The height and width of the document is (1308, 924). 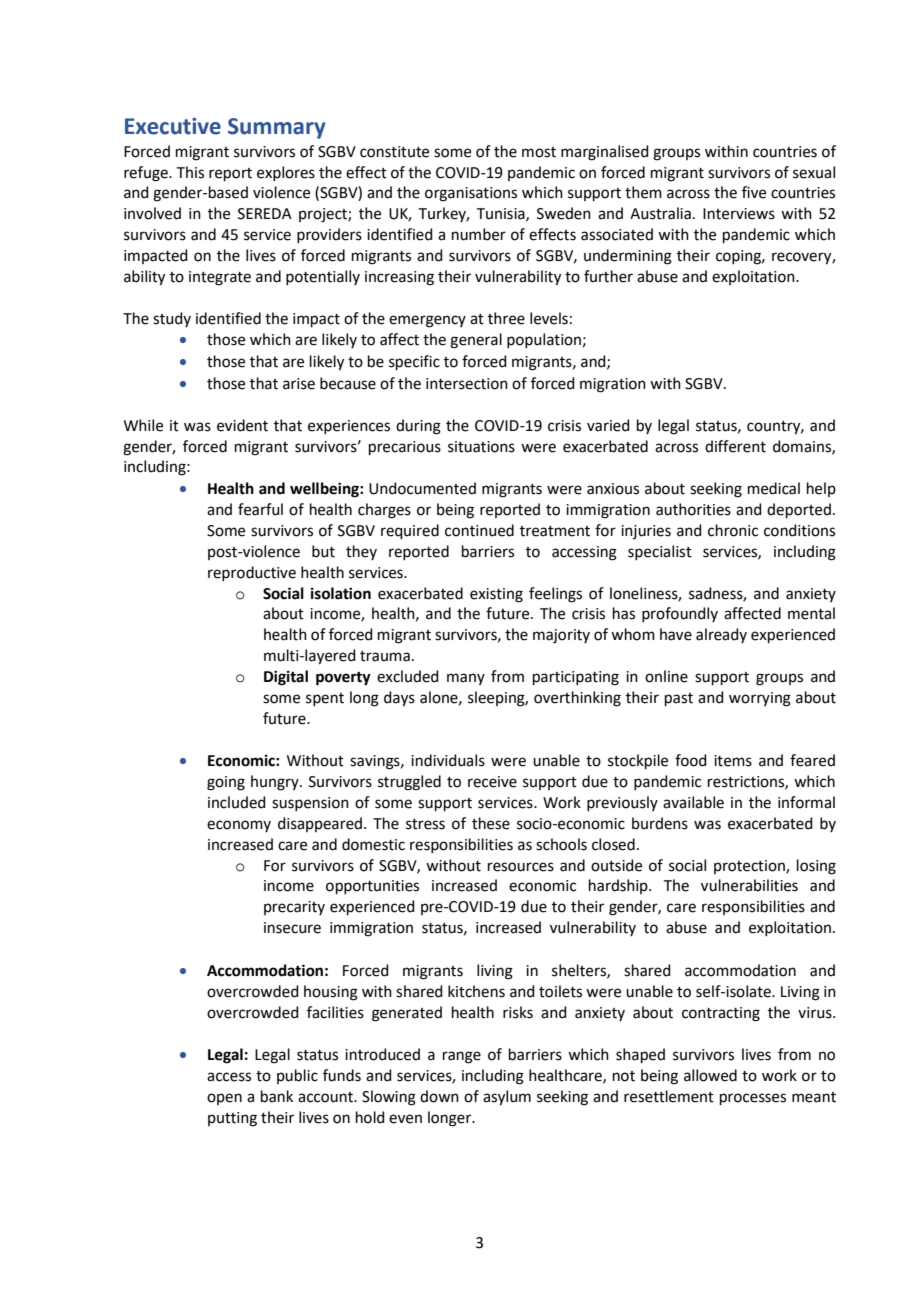 I want to click on existing, so click(x=496, y=595).
